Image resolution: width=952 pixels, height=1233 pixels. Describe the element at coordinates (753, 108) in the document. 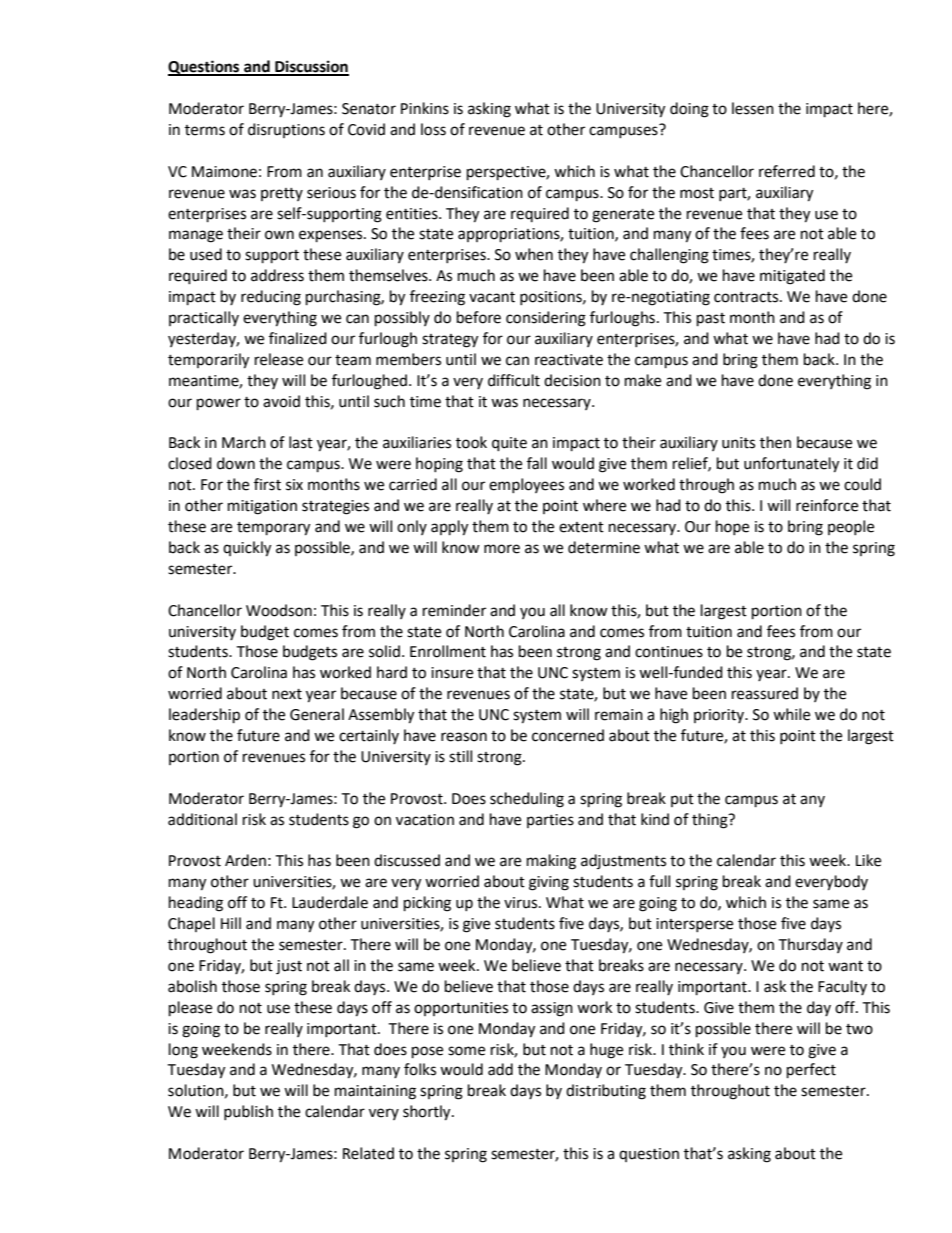

I see `lessen` at that location.
